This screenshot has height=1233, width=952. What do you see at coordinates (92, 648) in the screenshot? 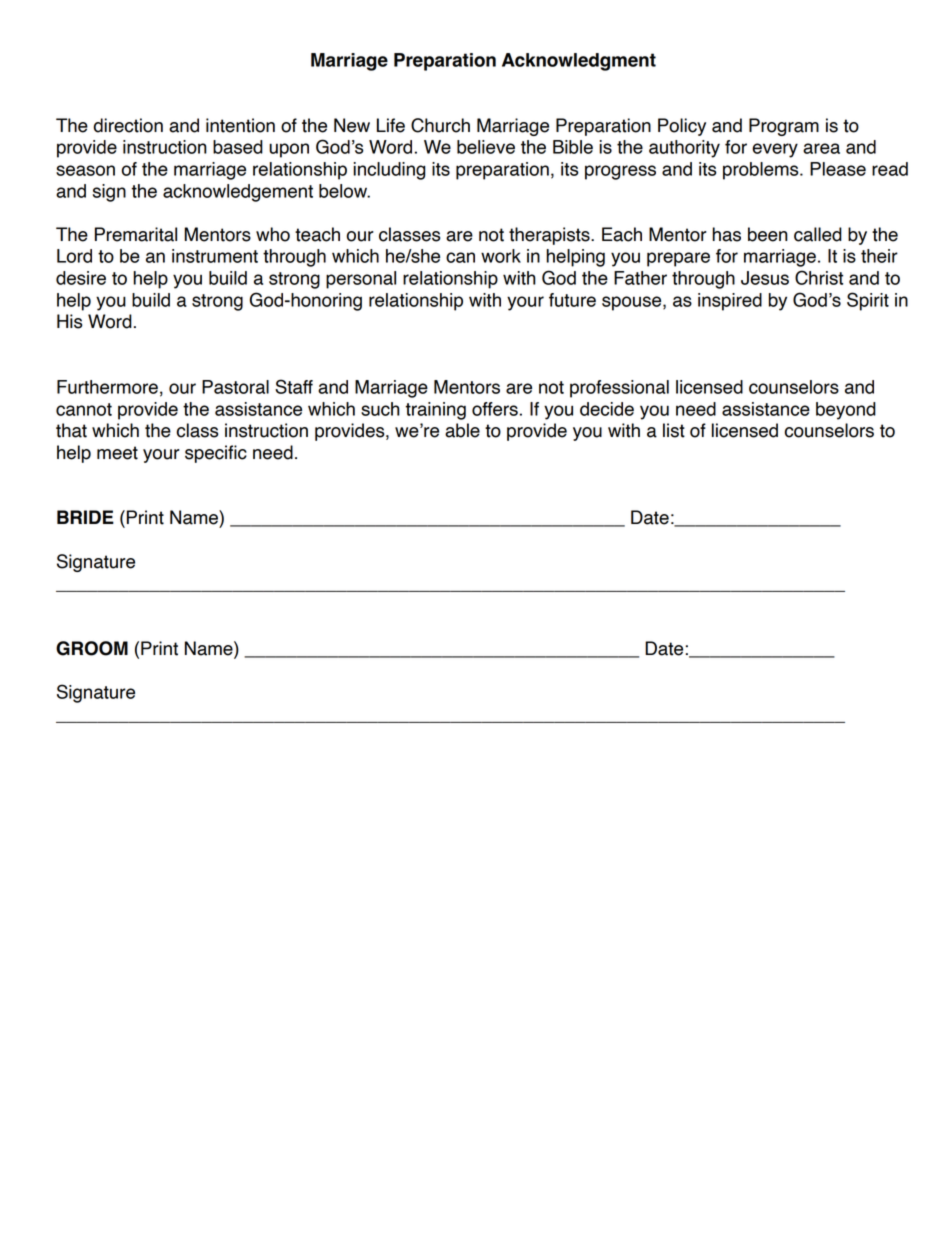
I see `GROOM` at bounding box center [92, 648].
